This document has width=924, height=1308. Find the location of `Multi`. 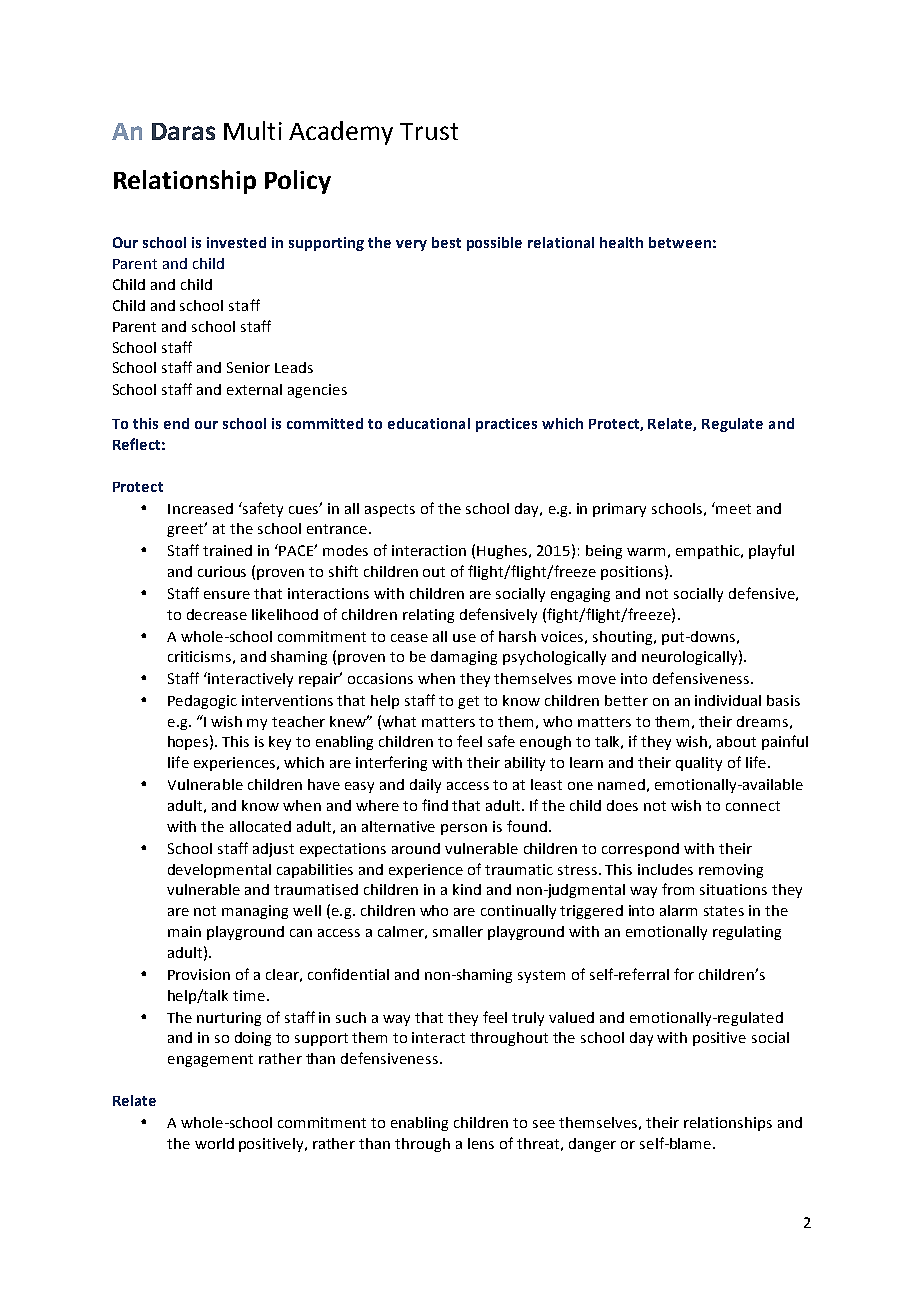

Multi is located at coordinates (253, 130).
